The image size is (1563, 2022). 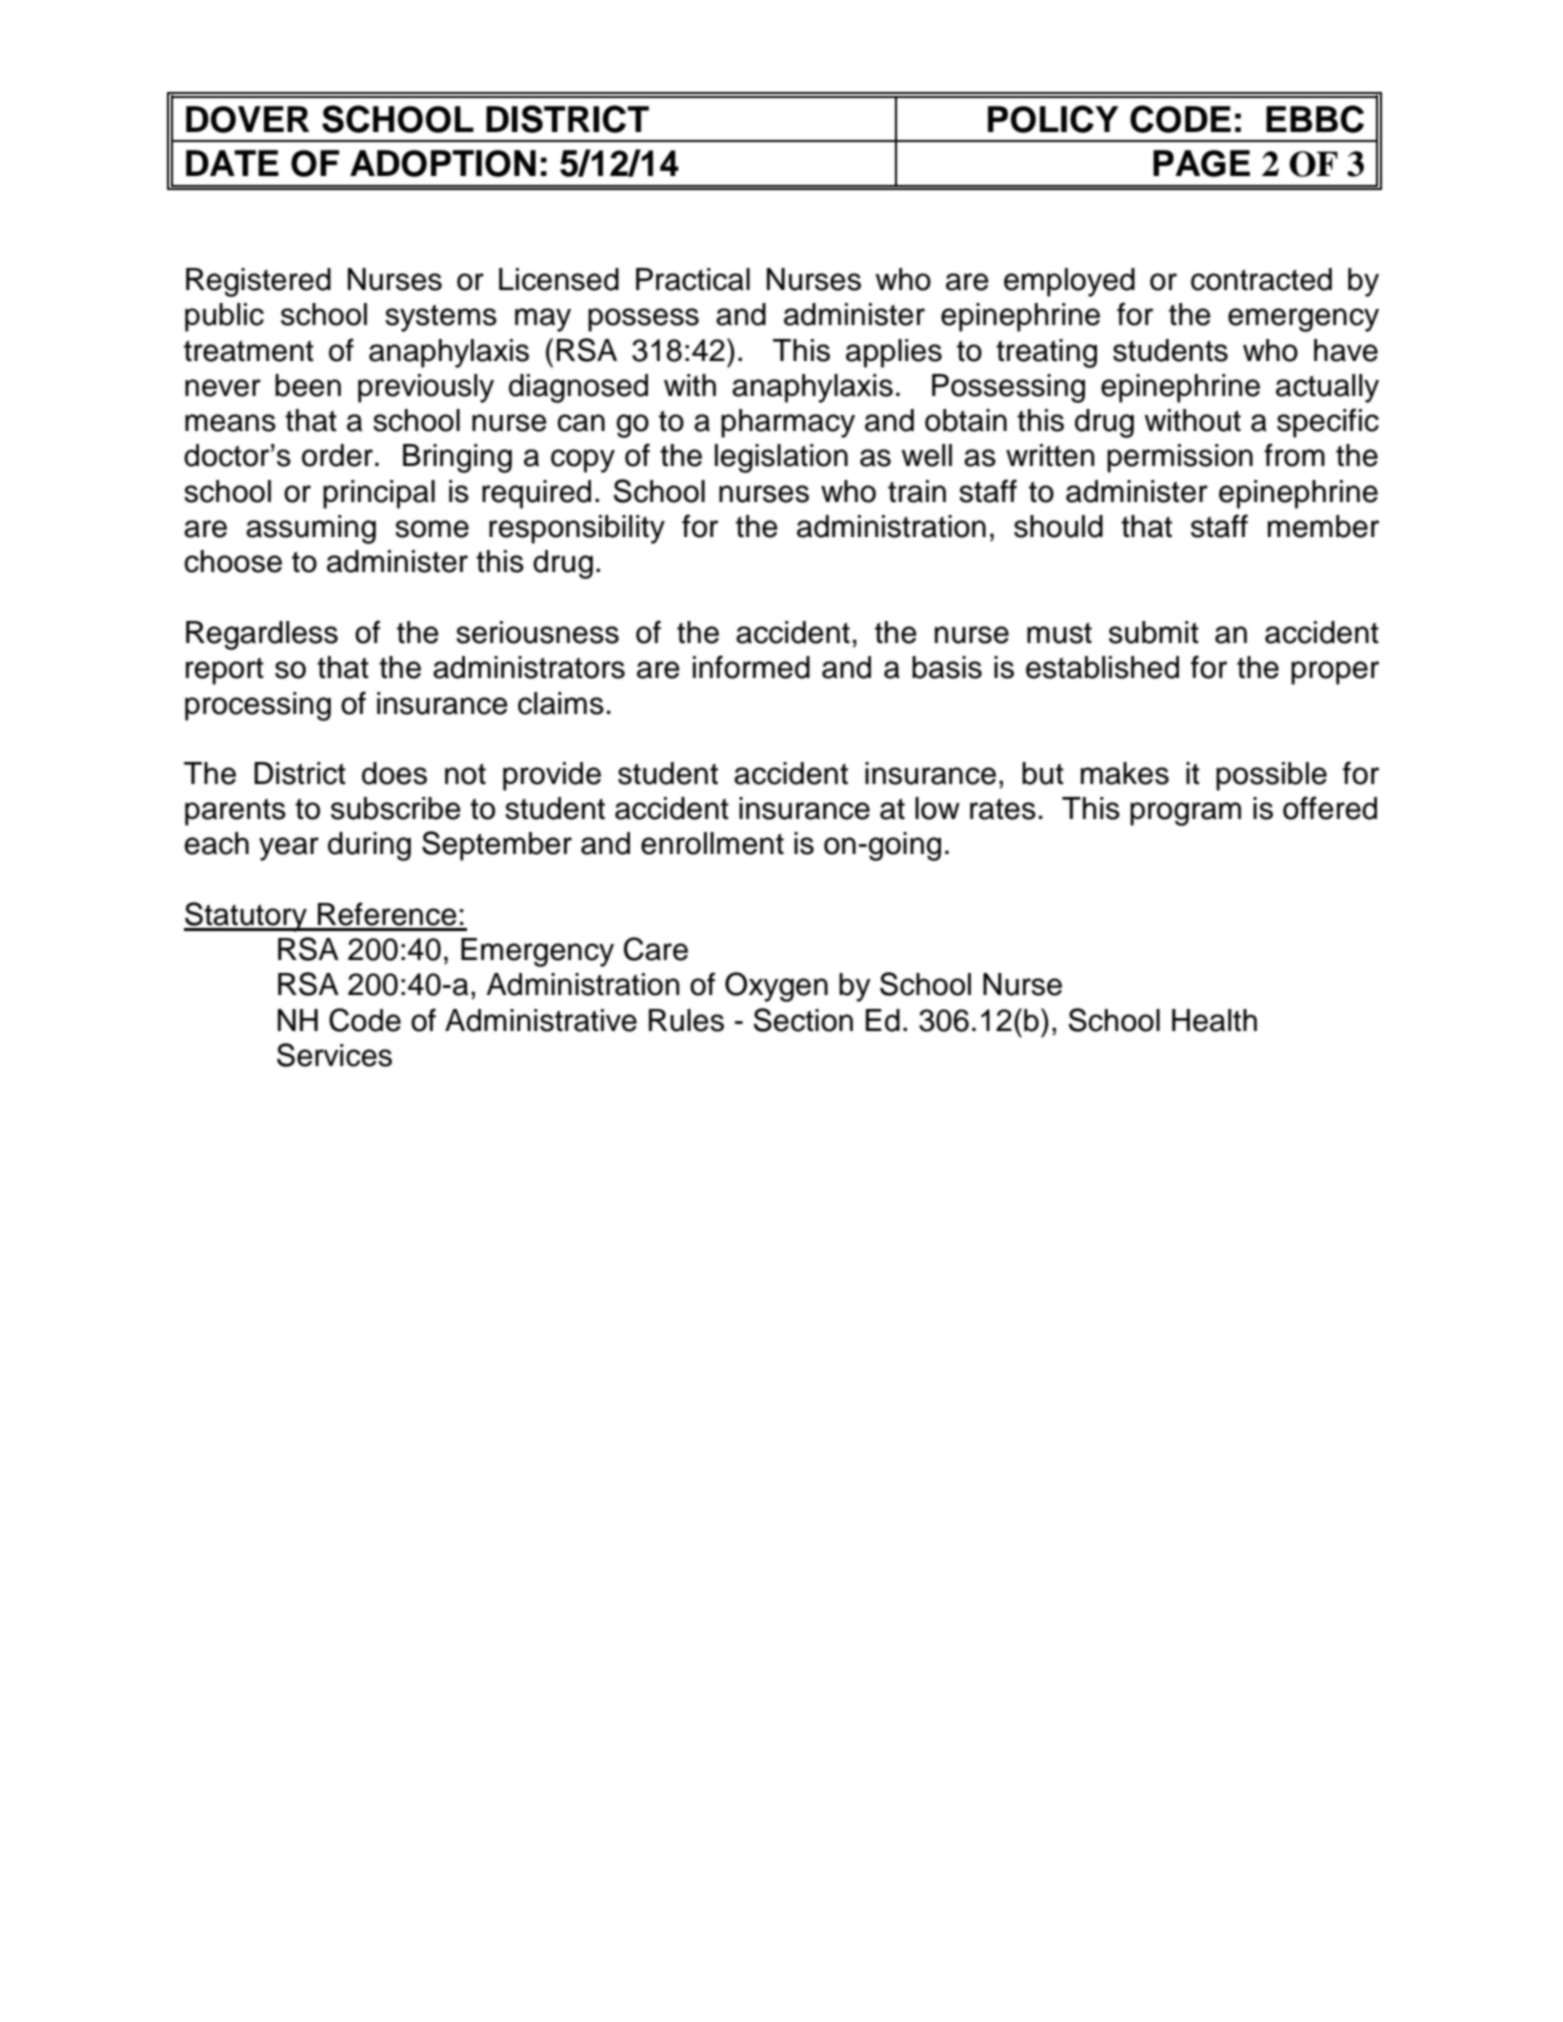 What do you see at coordinates (1261, 279) in the image?
I see `contracted` at bounding box center [1261, 279].
